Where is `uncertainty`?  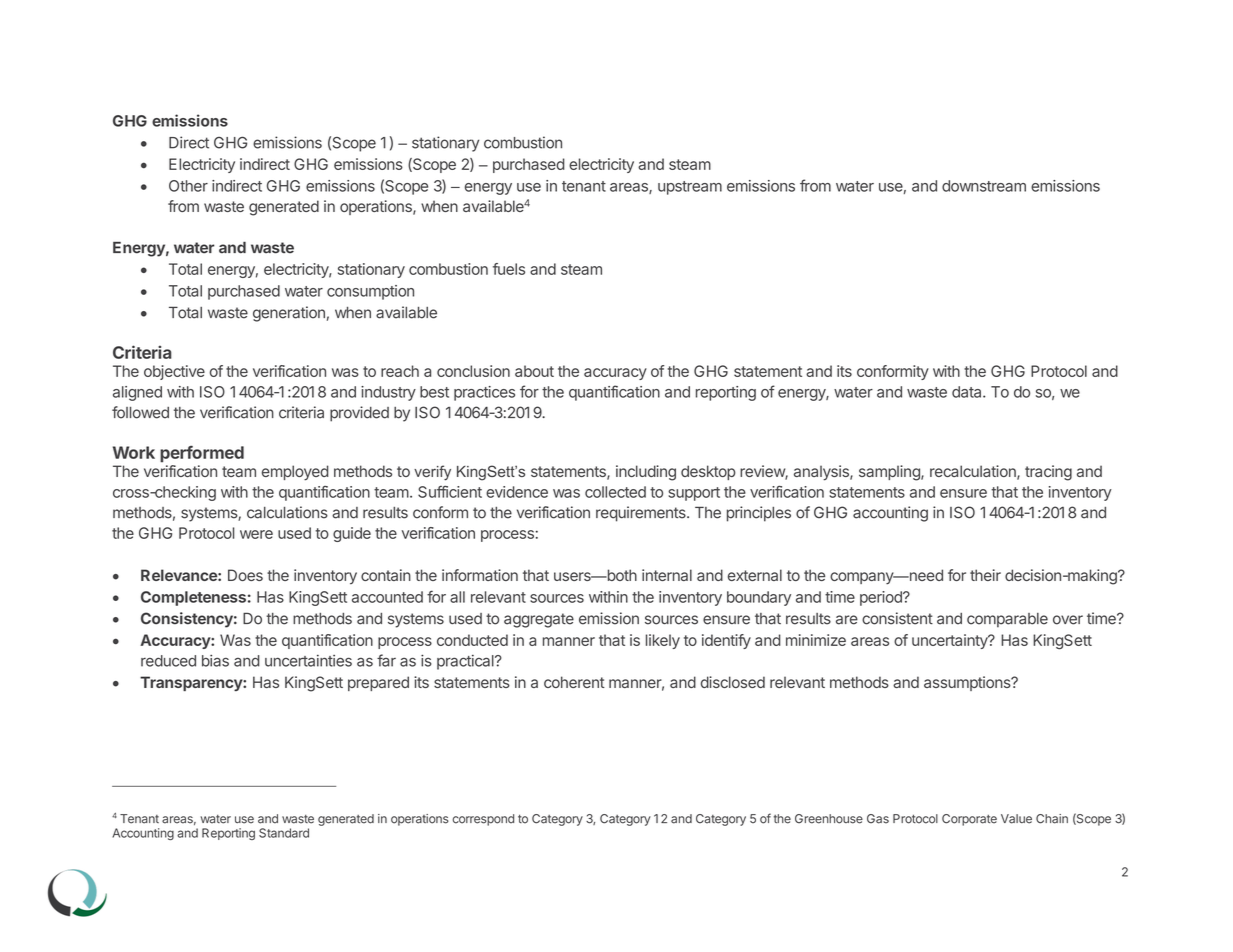
uncertainty is located at coordinates (951, 641).
